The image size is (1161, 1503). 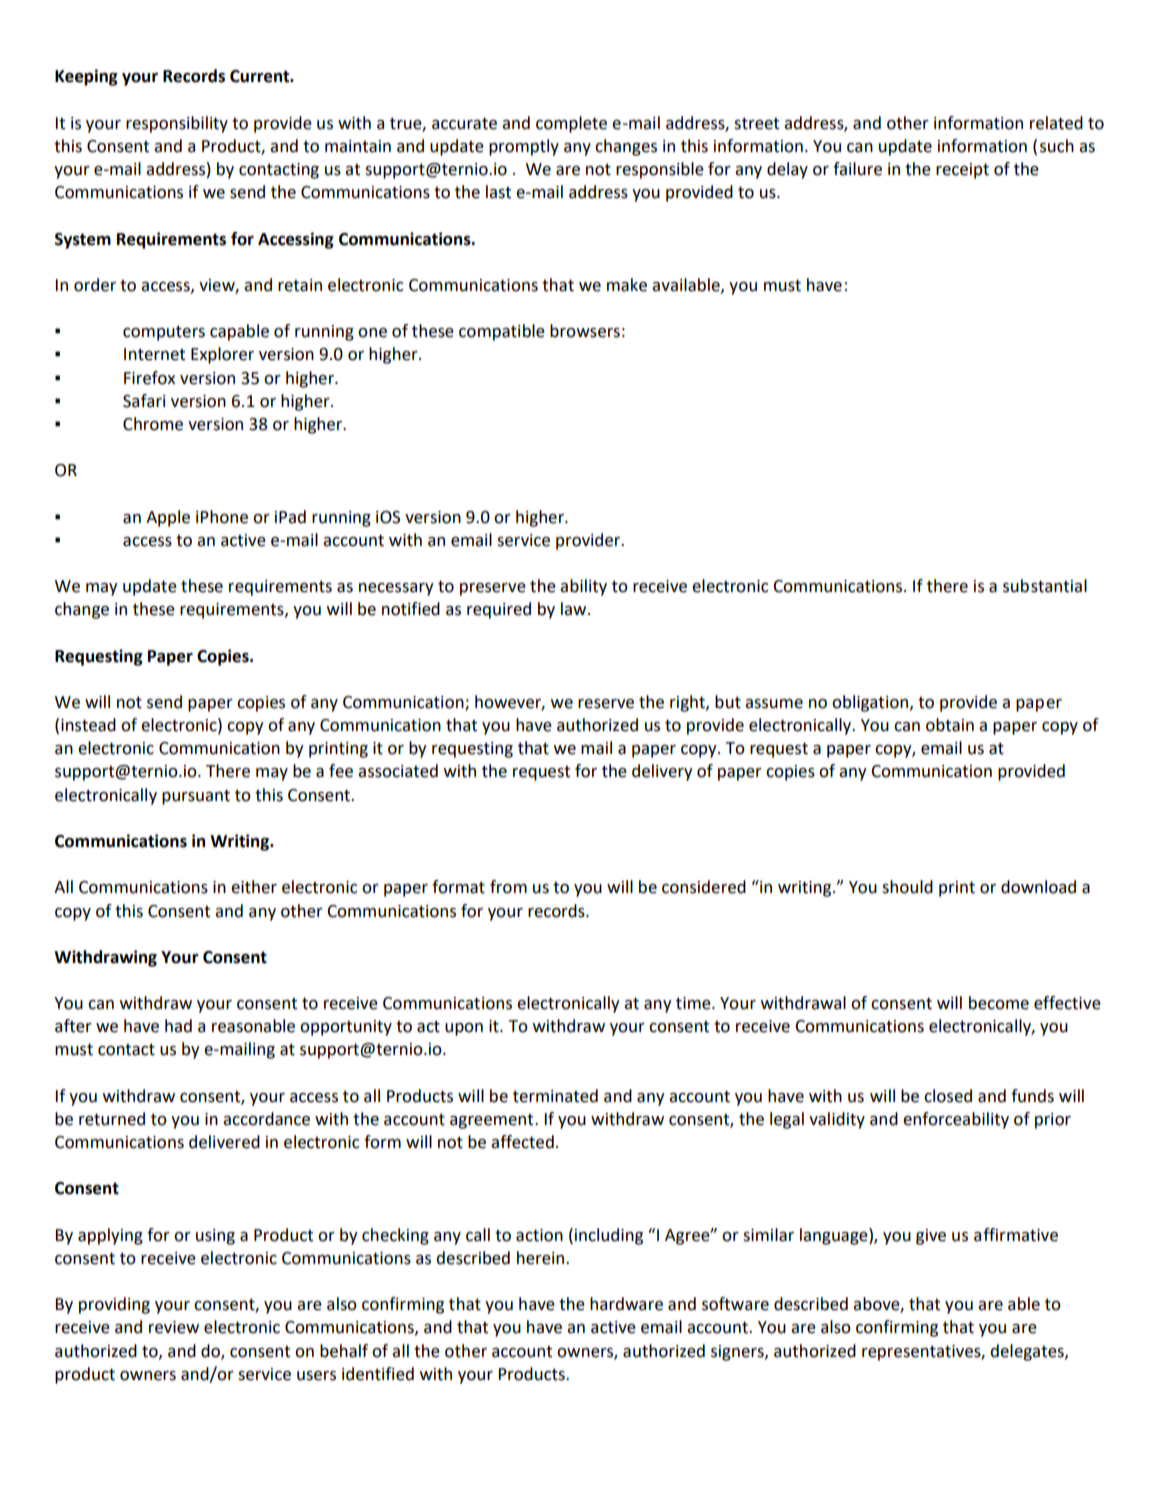 What do you see at coordinates (177, 124) in the screenshot?
I see `responsibility` at bounding box center [177, 124].
